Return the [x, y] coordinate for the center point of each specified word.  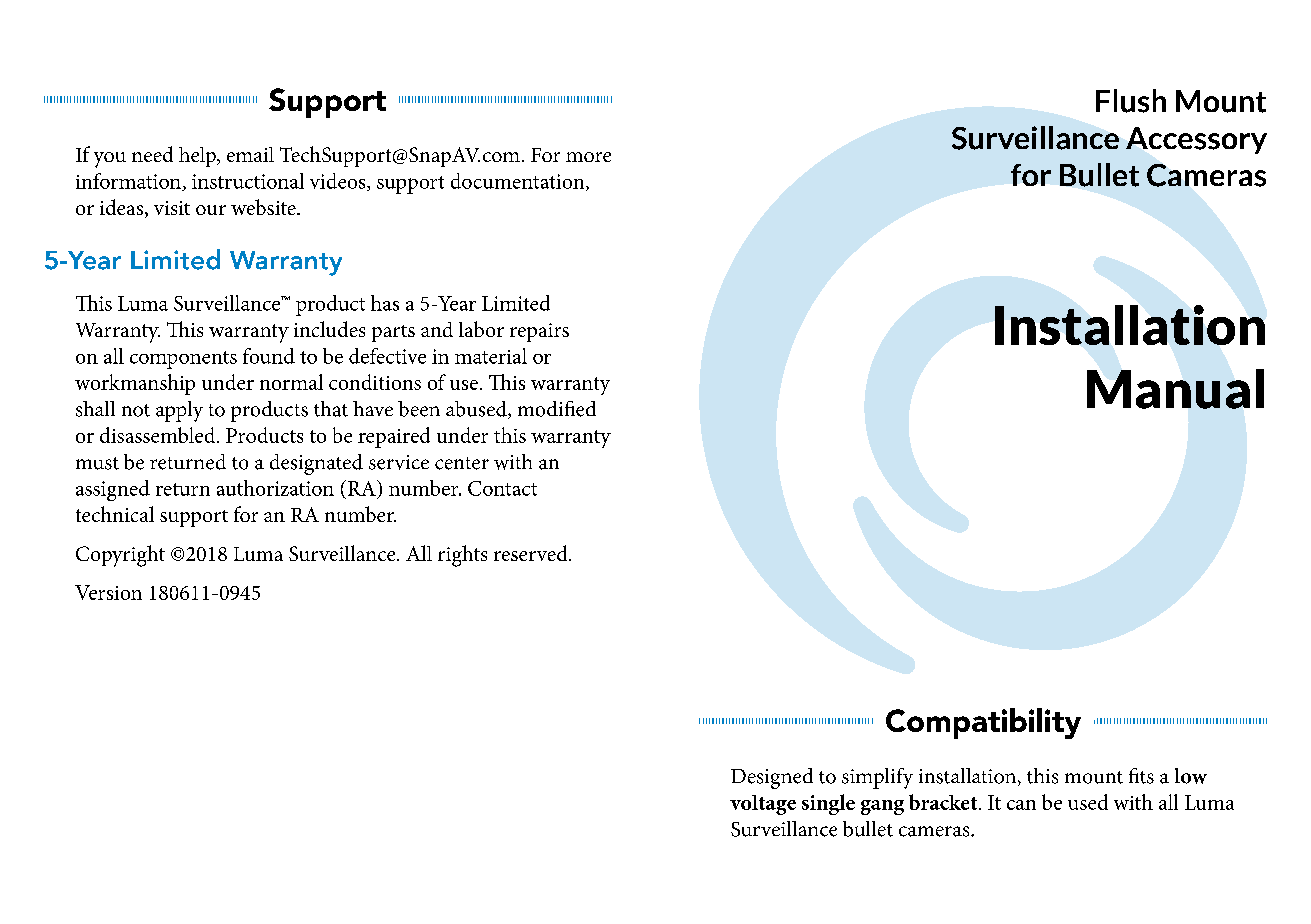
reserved [532, 553]
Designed [772, 778]
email [250, 154]
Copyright [120, 556]
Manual [1175, 389]
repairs [539, 332]
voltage [763, 805]
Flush [1131, 101]
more [588, 157]
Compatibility [983, 723]
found [269, 356]
